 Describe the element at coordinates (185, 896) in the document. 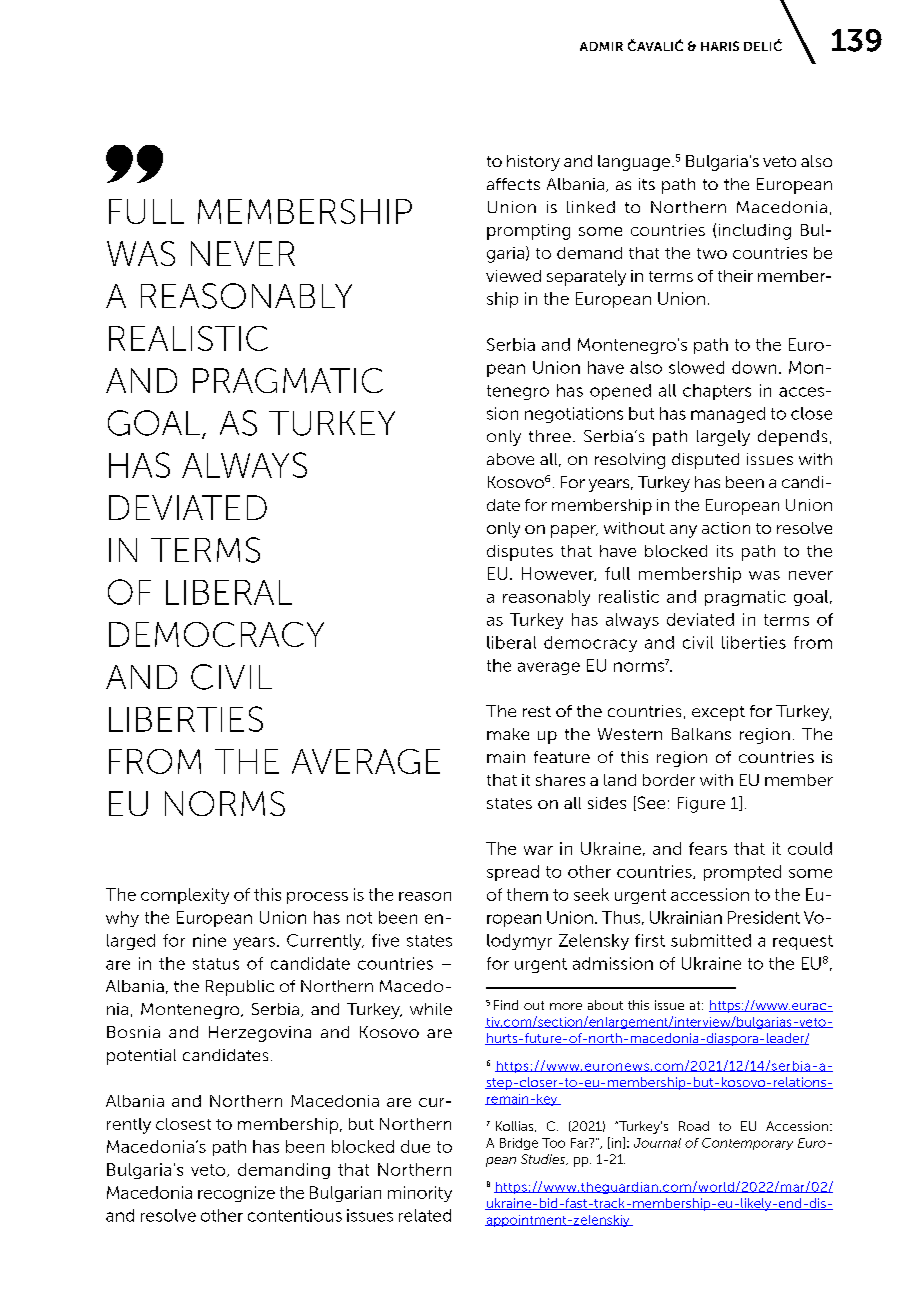

I see `complexity` at that location.
